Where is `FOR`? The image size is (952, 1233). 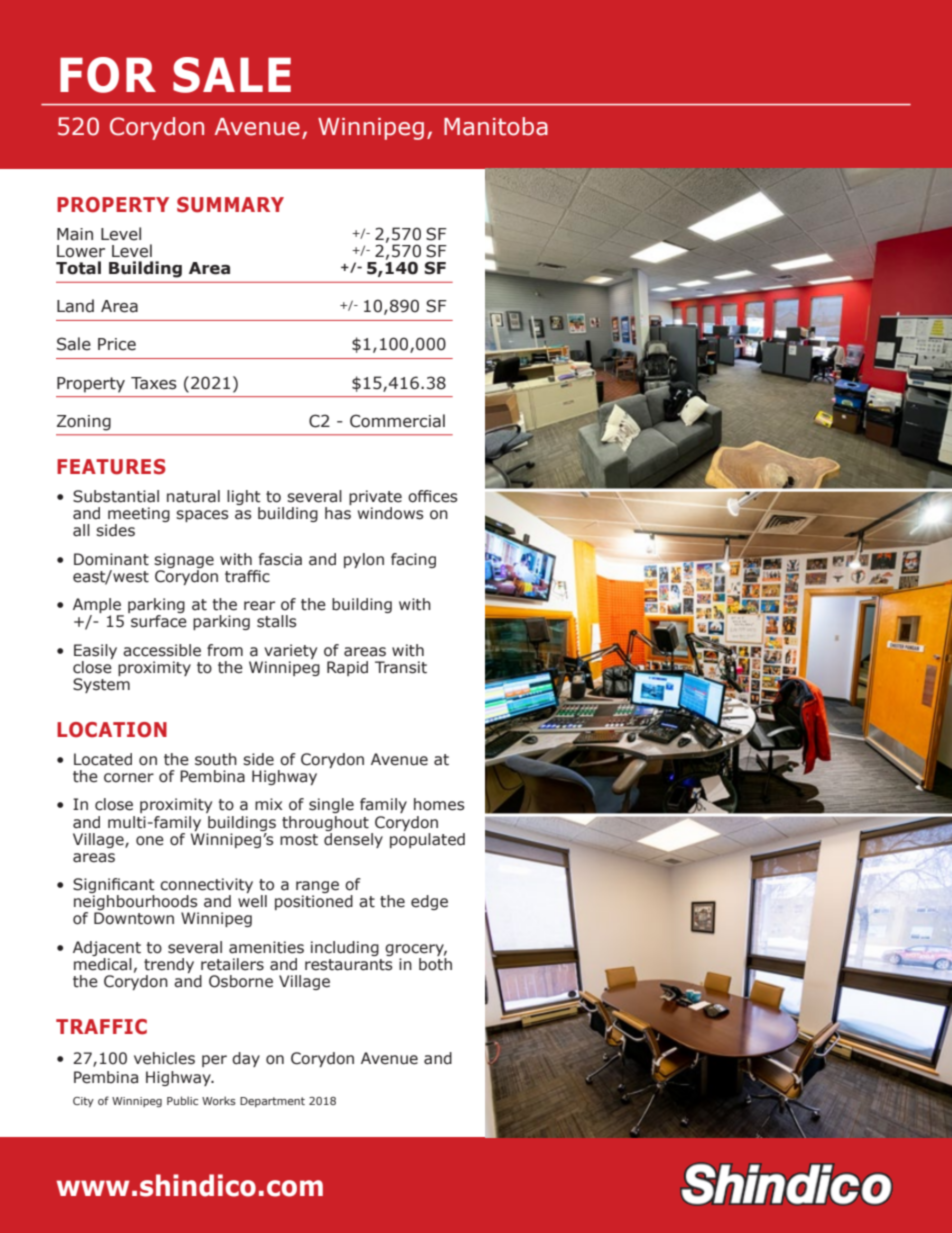
FOR is located at coordinates (108, 75).
